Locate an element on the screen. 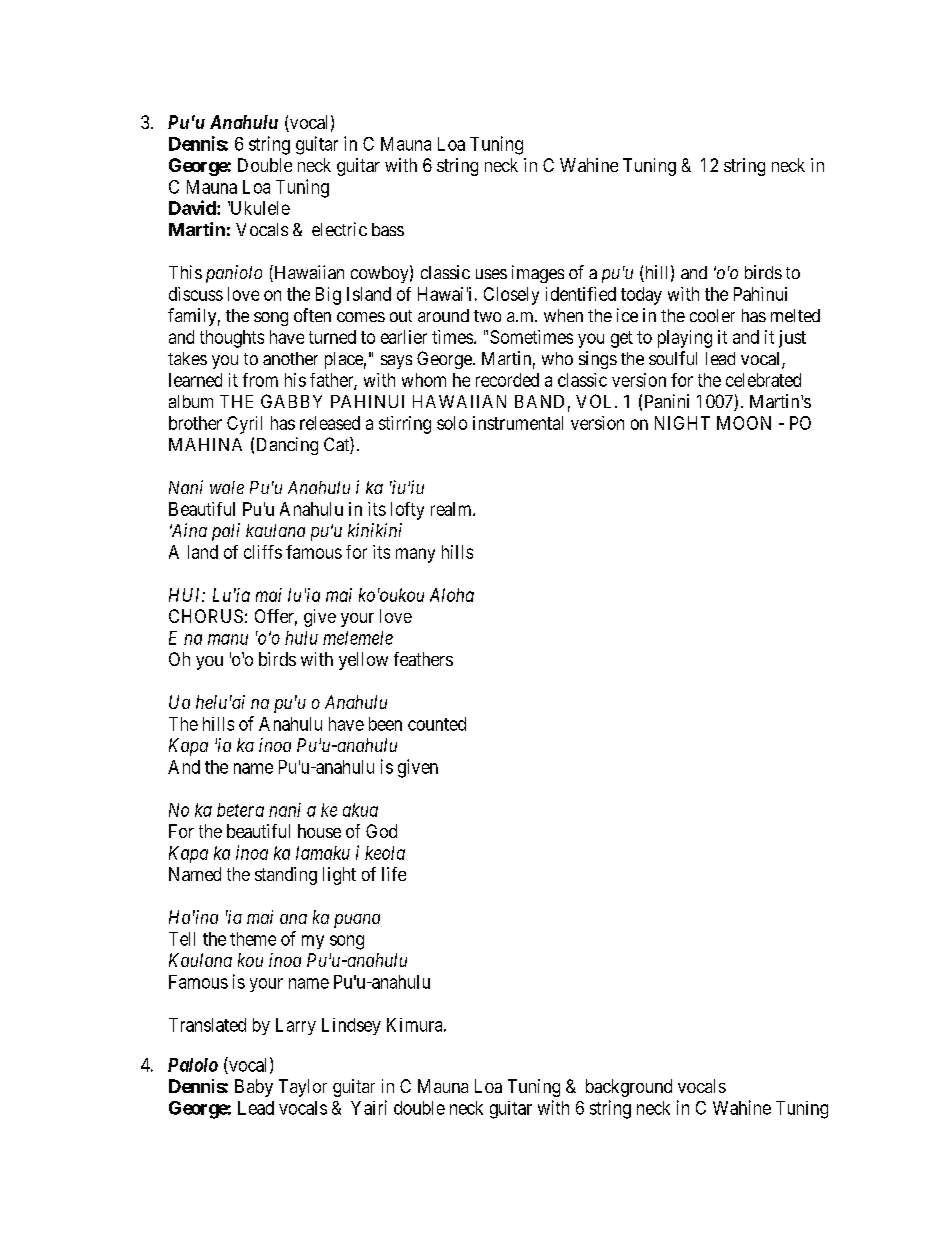 The width and height of the screenshot is (952, 1233). Baby is located at coordinates (254, 1088).
